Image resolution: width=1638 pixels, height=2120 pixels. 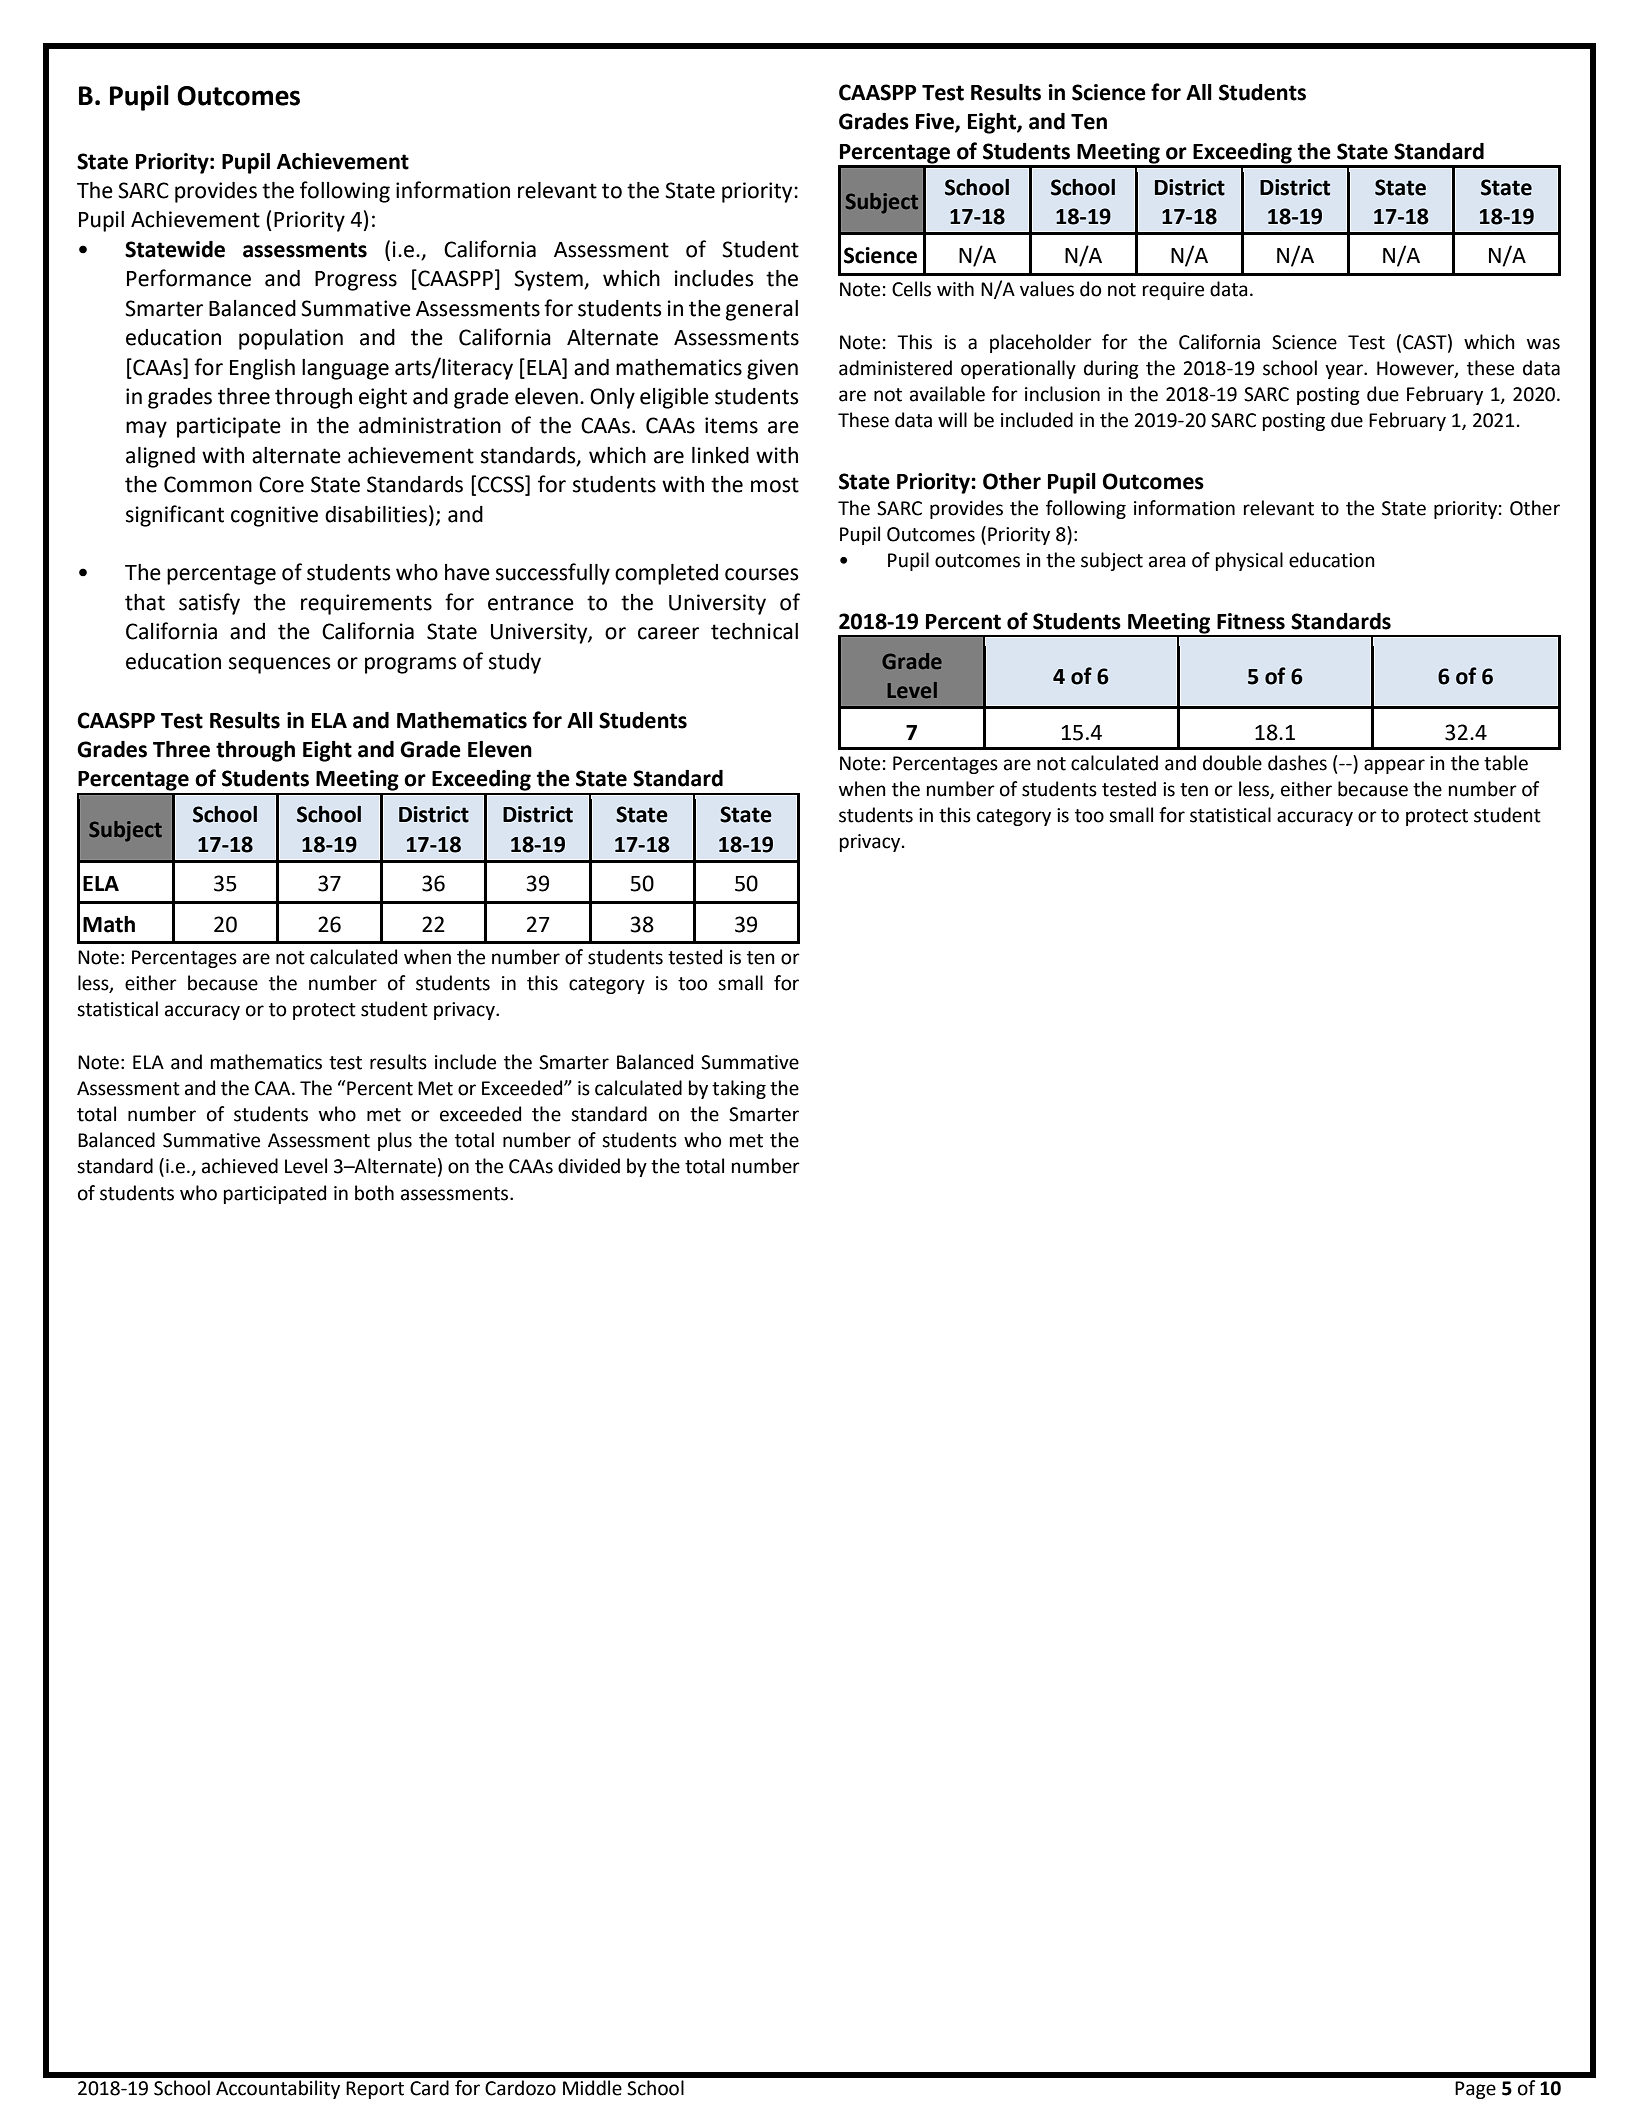 I want to click on Fitness, so click(x=1251, y=621).
